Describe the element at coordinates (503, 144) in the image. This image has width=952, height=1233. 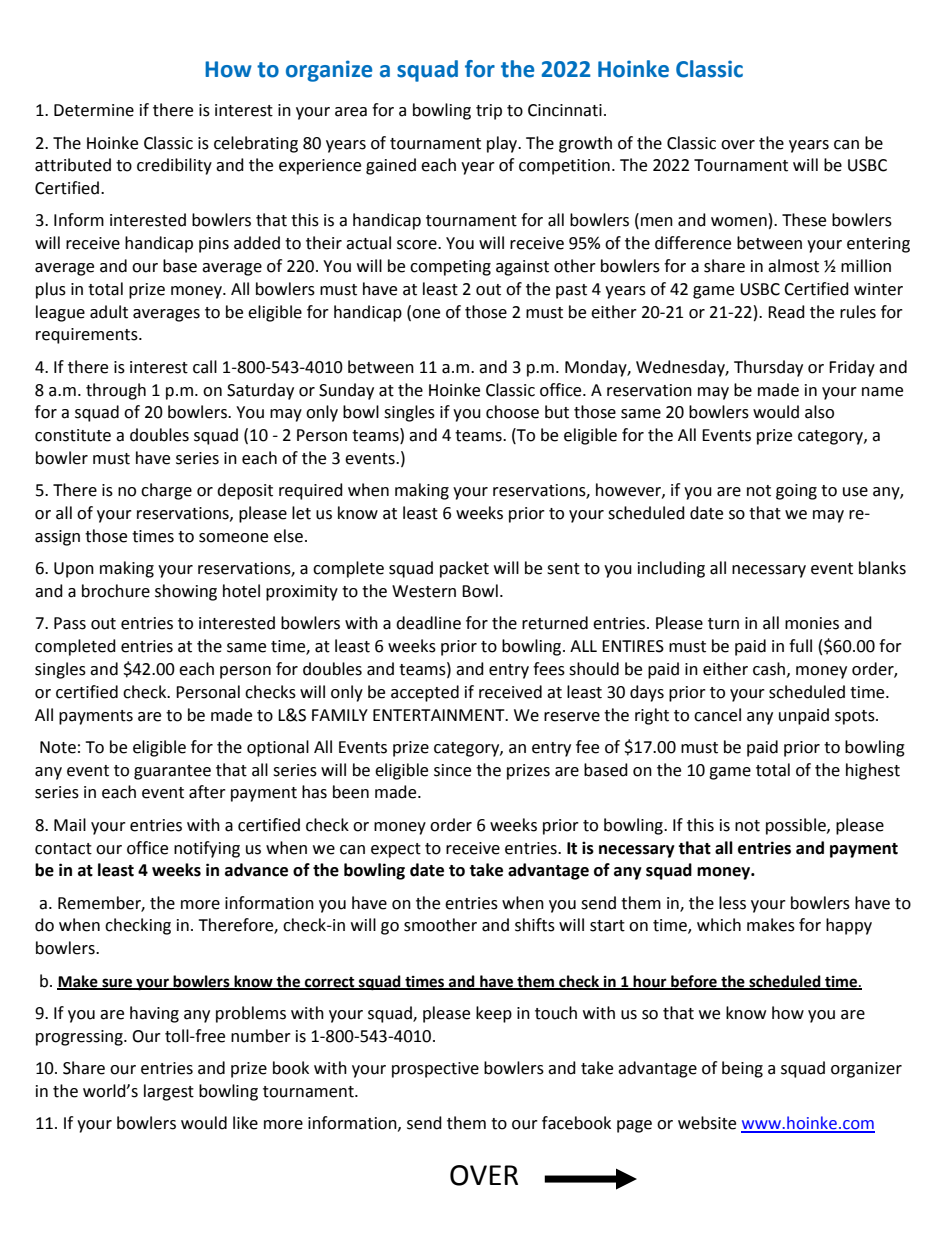
I see `play` at that location.
